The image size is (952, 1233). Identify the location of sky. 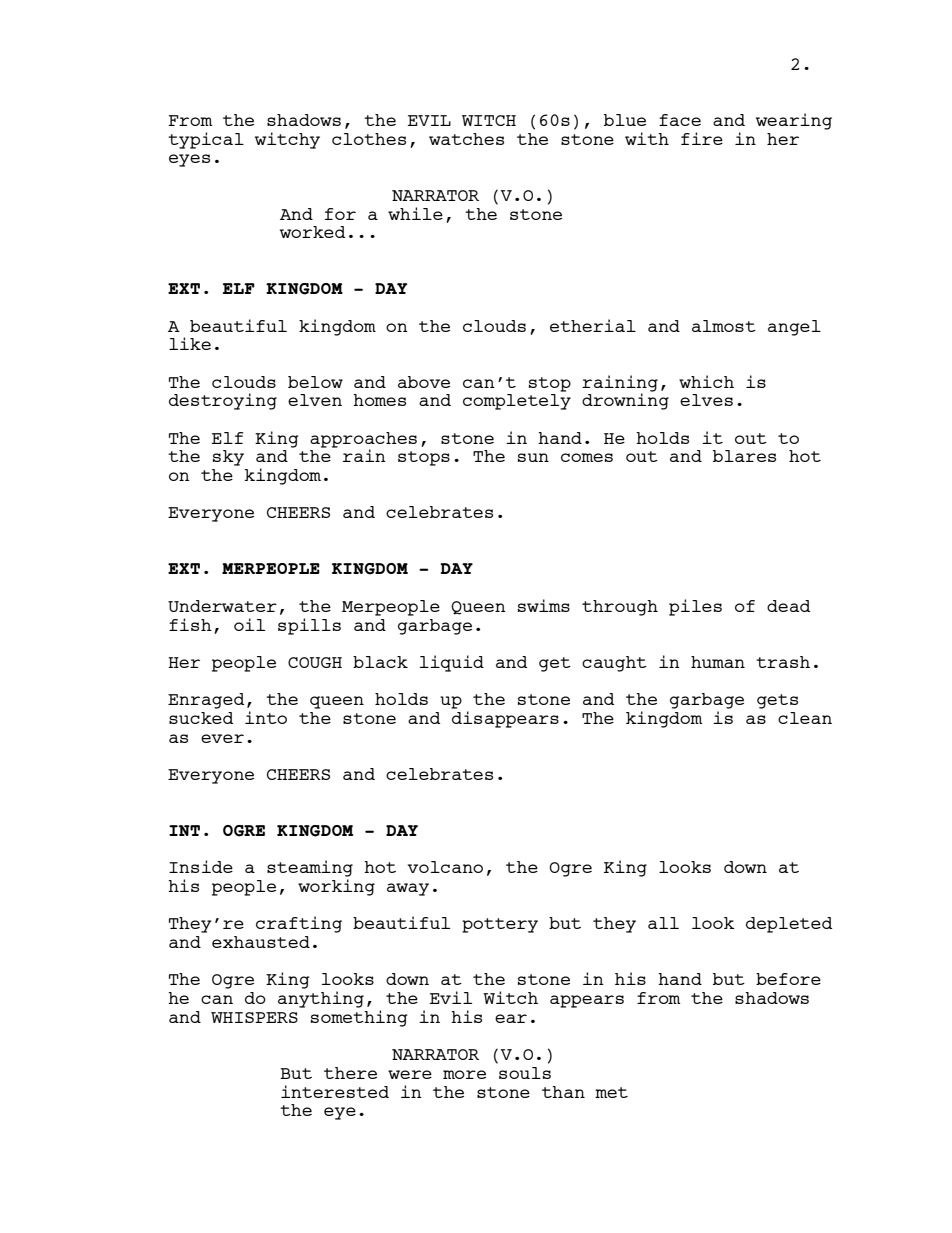
(228, 458).
